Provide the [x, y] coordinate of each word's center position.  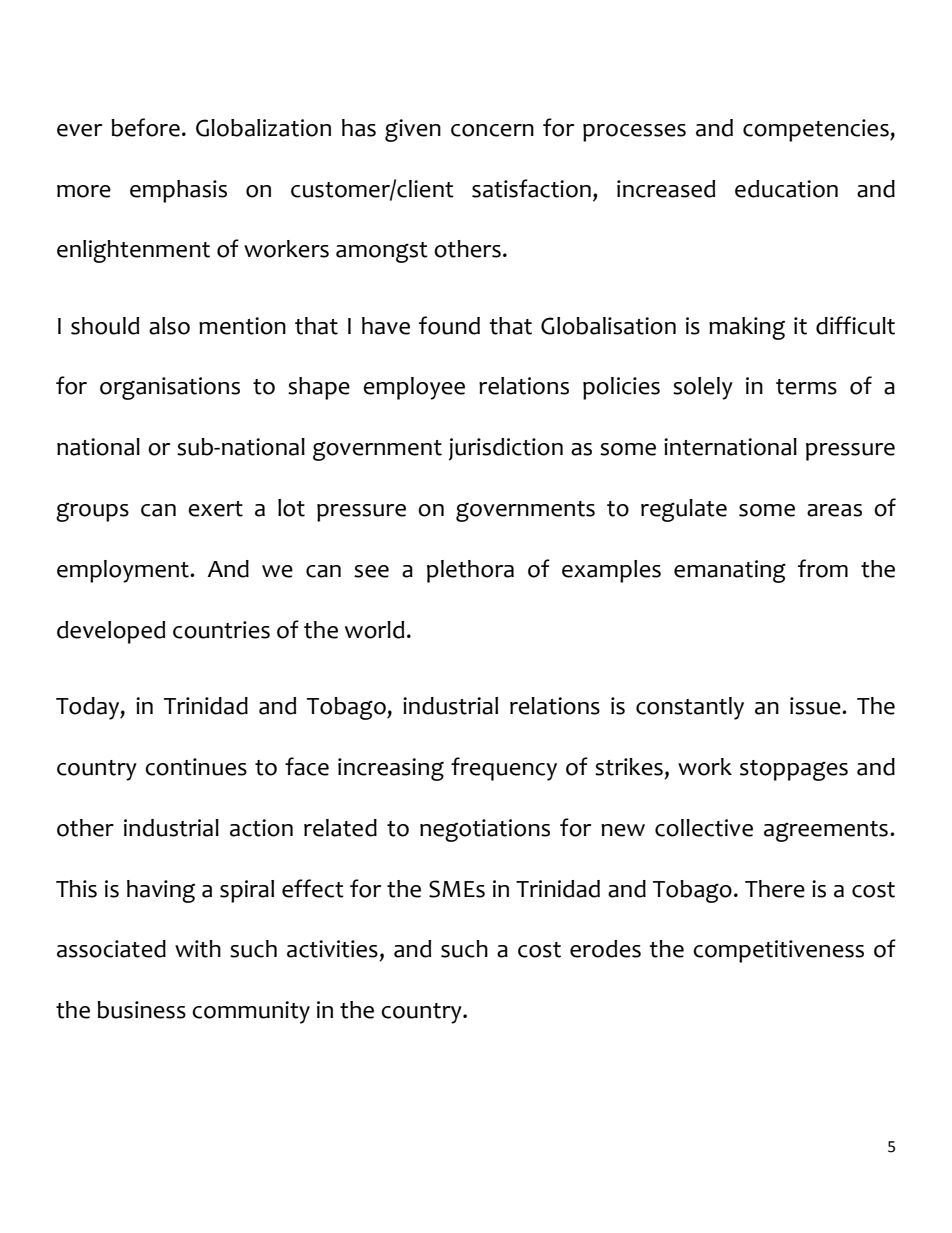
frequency [504, 769]
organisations [170, 388]
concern [492, 130]
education [786, 189]
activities [332, 949]
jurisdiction [506, 449]
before [145, 127]
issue [816, 706]
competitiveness [778, 951]
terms [806, 387]
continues [196, 767]
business [141, 1010]
